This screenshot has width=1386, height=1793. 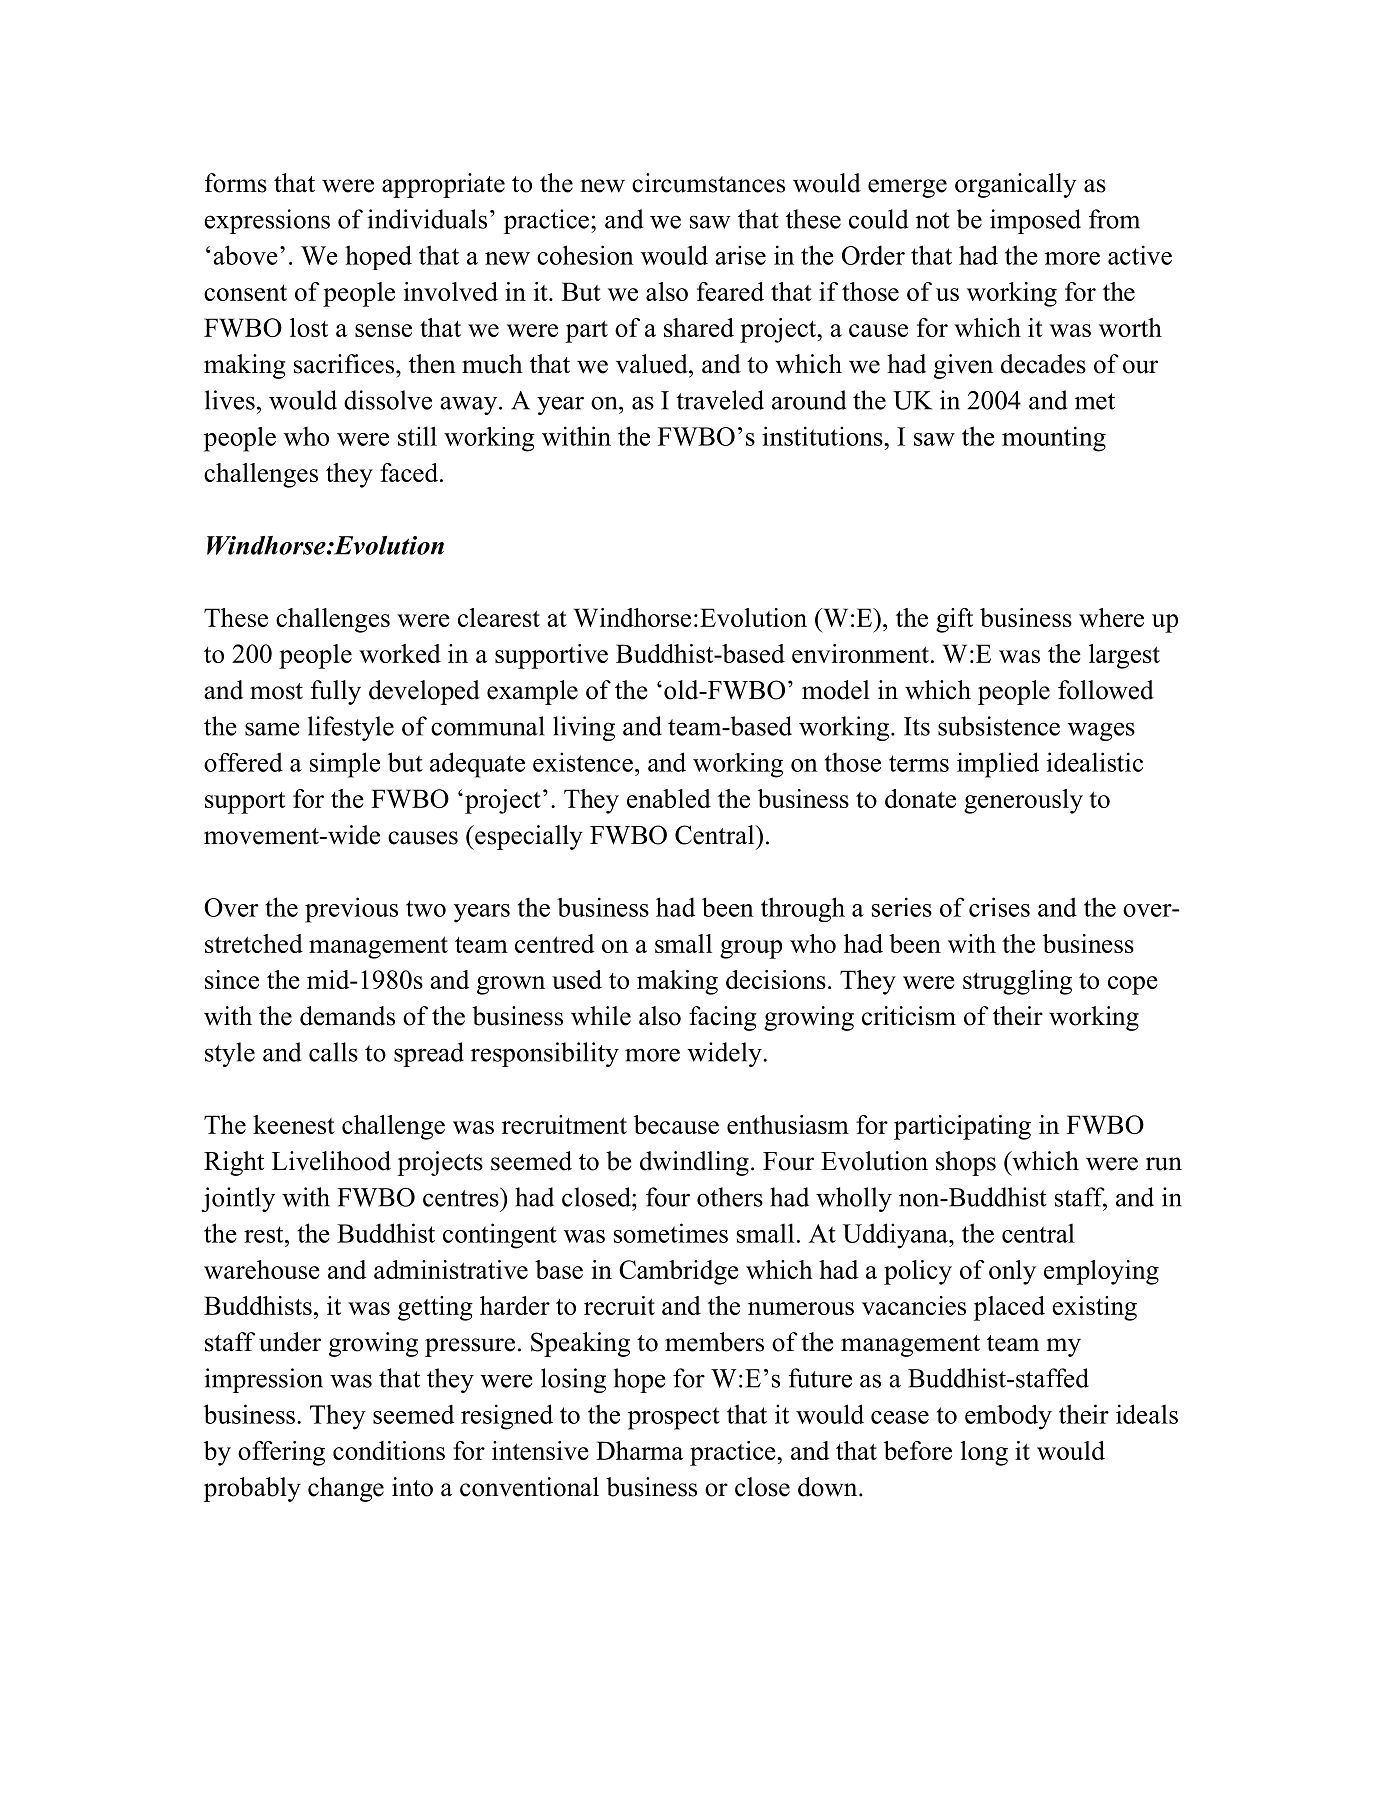 I want to click on shops, so click(x=966, y=1163).
